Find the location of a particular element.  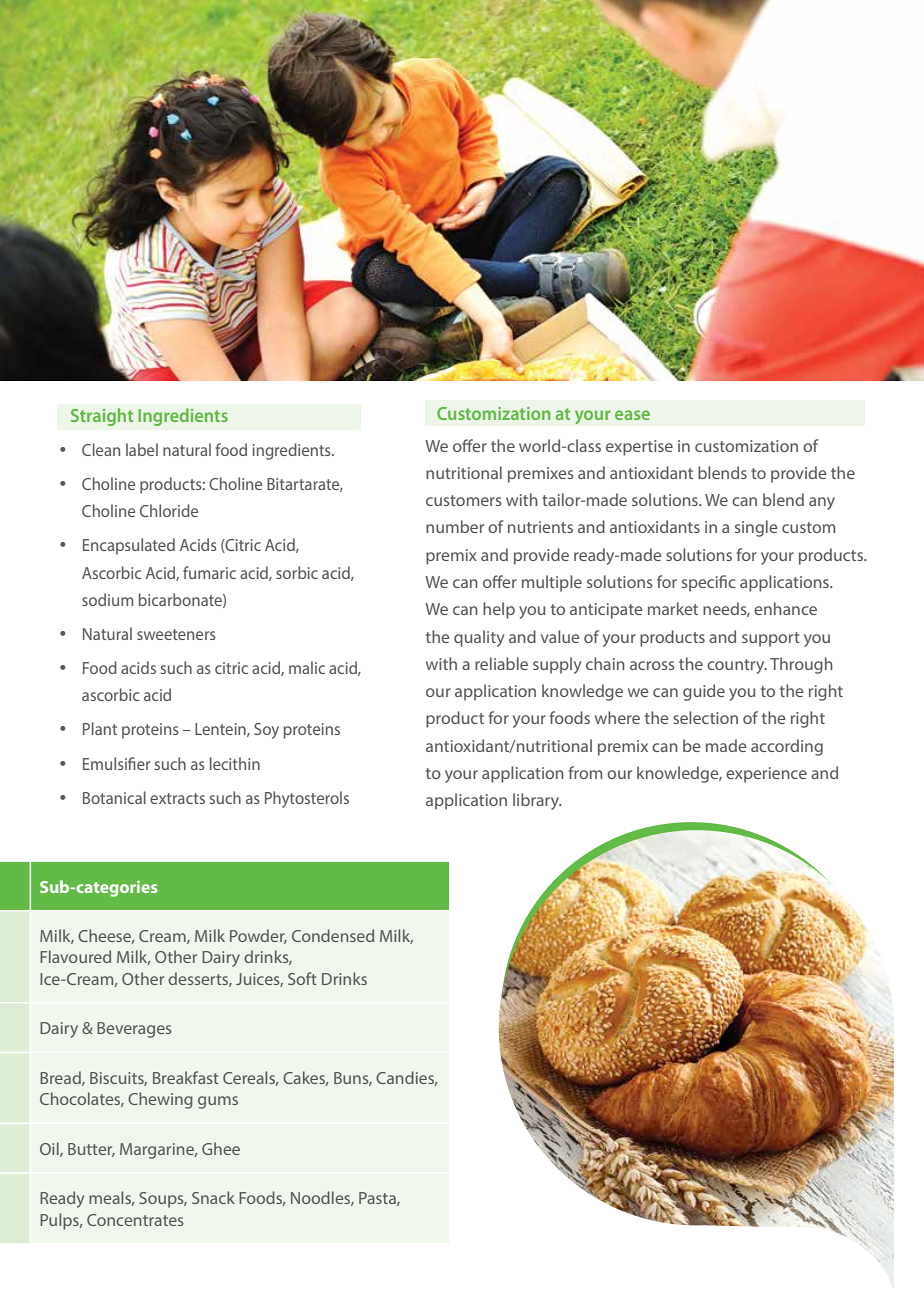

Flavoured is located at coordinates (75, 956).
